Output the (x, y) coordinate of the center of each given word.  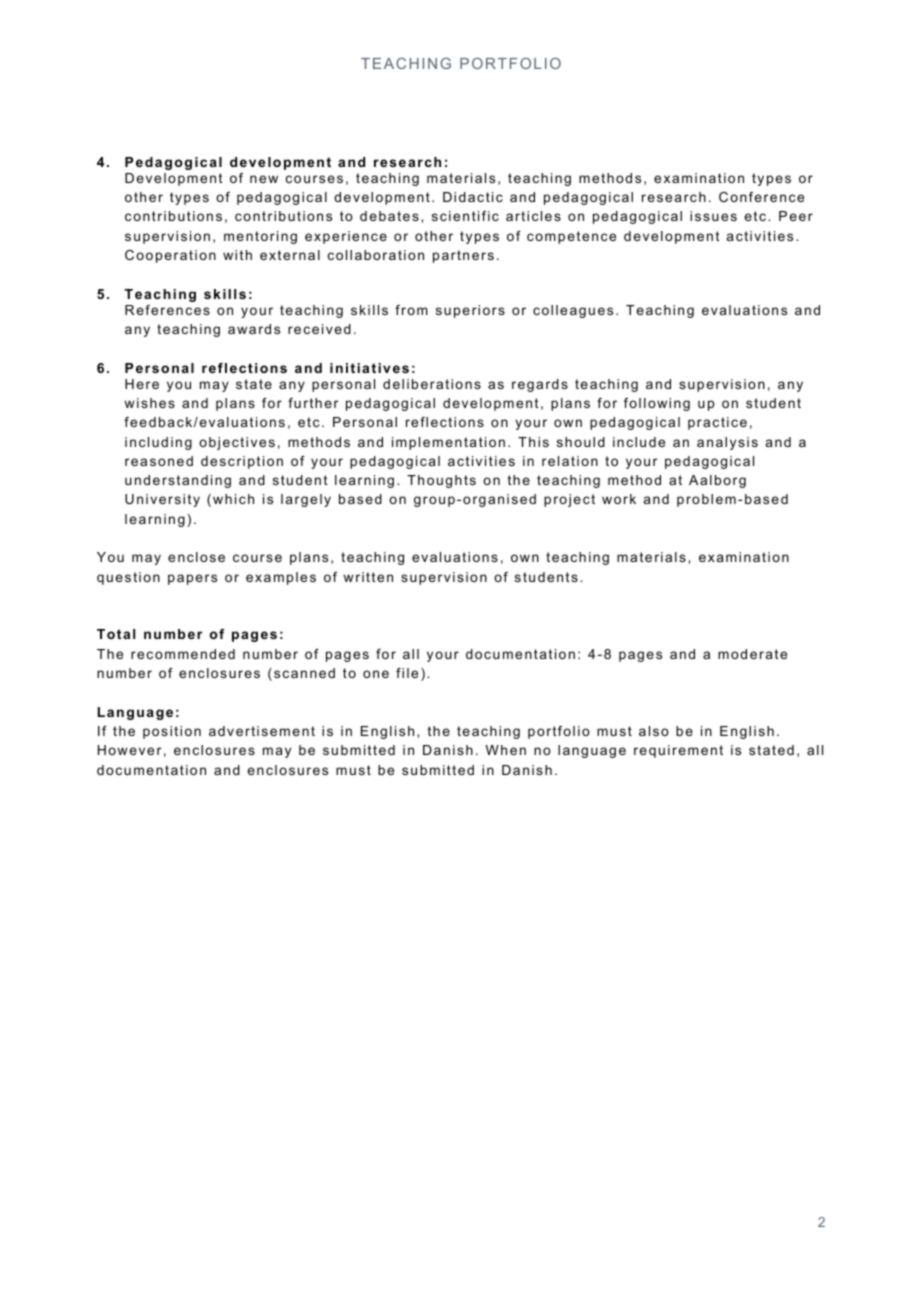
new (264, 179)
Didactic (473, 197)
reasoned (159, 461)
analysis (727, 443)
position (172, 732)
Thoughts (441, 481)
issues (713, 216)
